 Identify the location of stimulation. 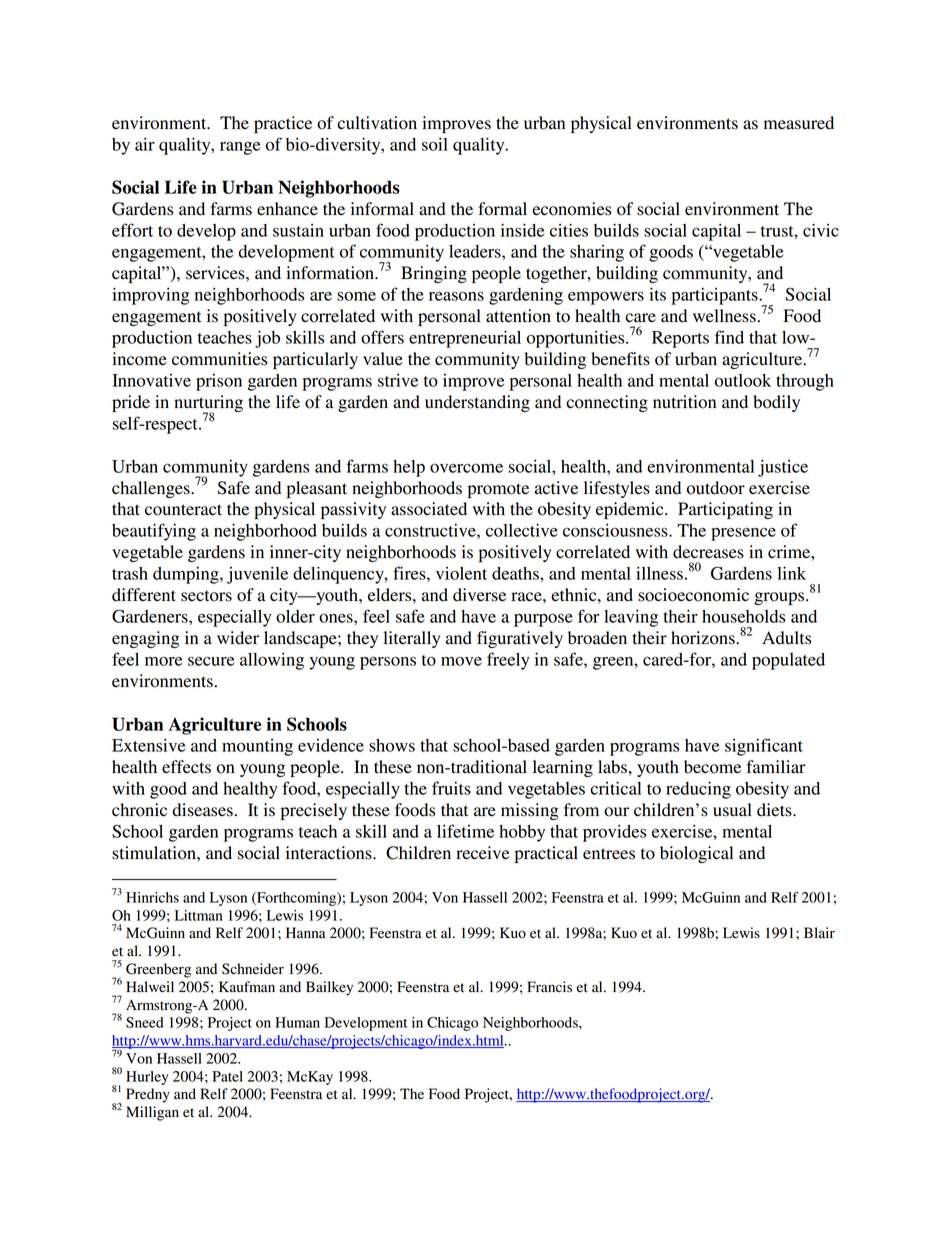
(155, 853).
